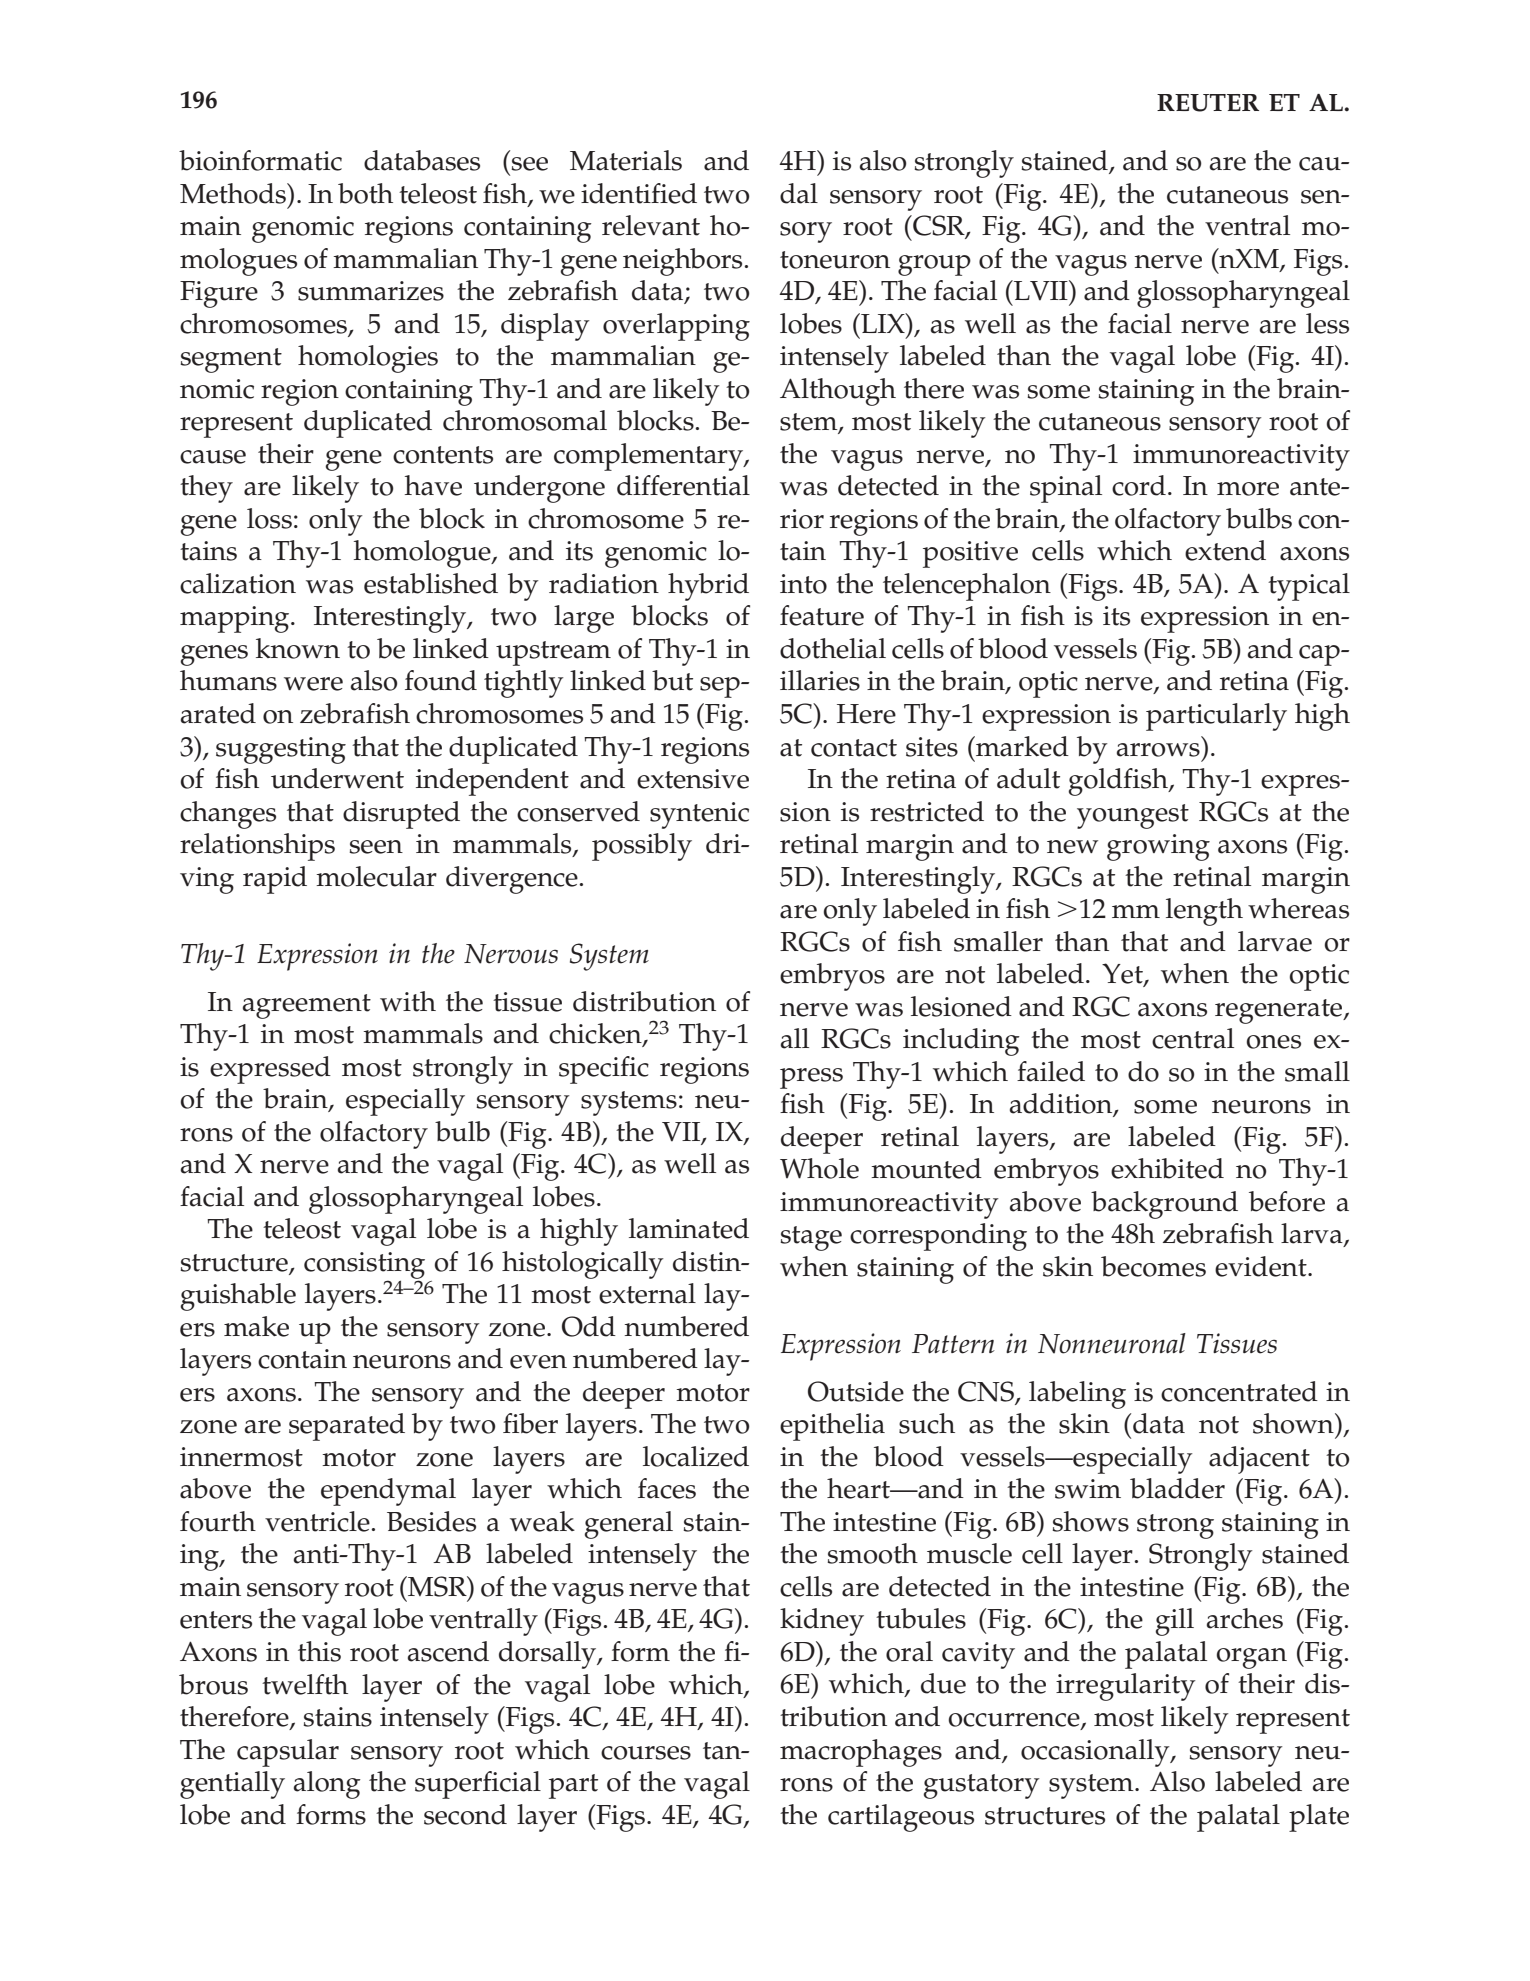 This document has height=1981, width=1530. Describe the element at coordinates (639, 193) in the document. I see `identified` at that location.
